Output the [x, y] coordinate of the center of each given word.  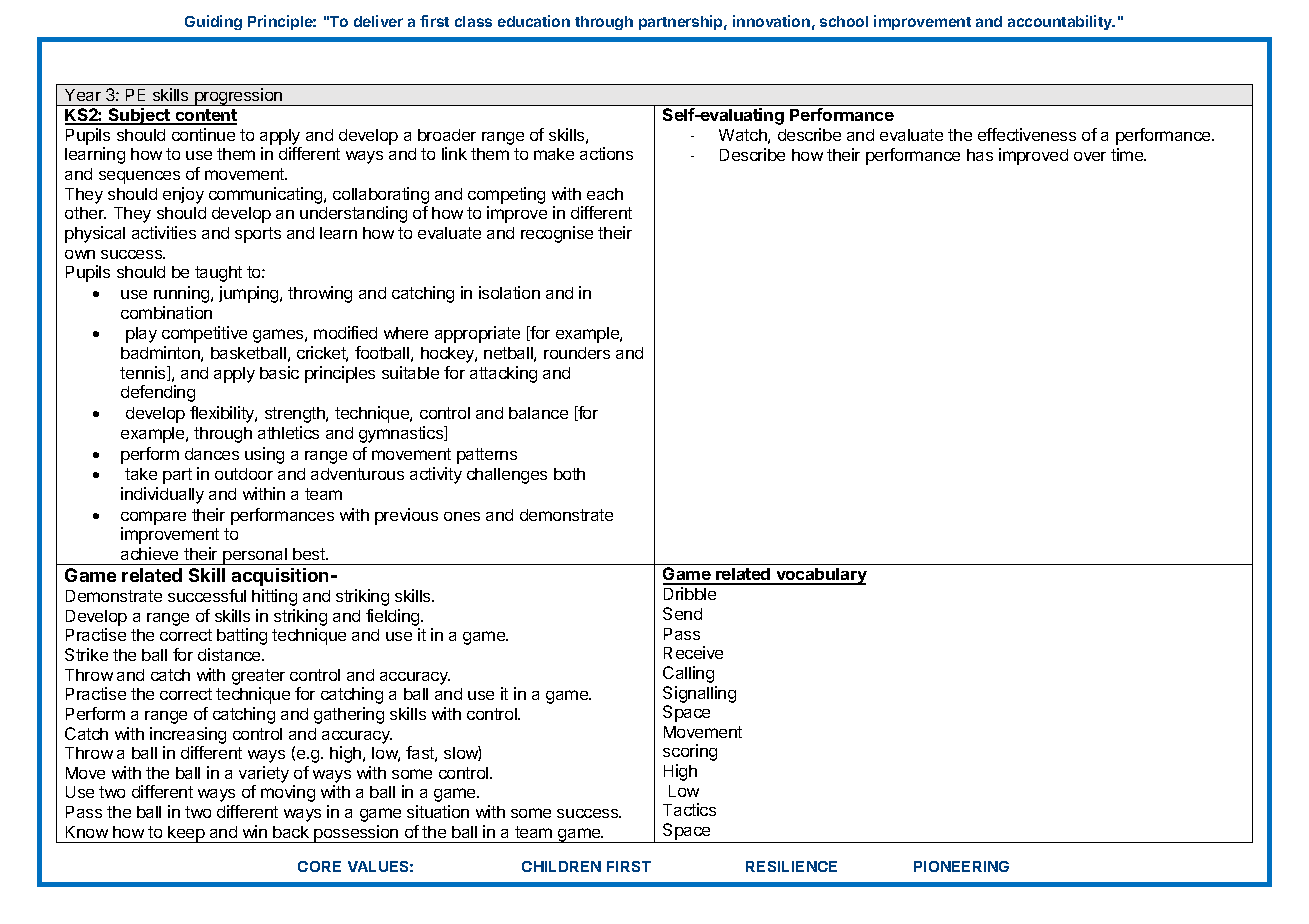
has [980, 155]
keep [186, 834]
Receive [693, 652]
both [569, 474]
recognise [557, 234]
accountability [1061, 22]
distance [230, 654]
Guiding [213, 22]
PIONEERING [961, 866]
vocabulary [820, 576]
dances [212, 454]
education [534, 21]
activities [164, 232]
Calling [688, 674]
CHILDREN [561, 866]
